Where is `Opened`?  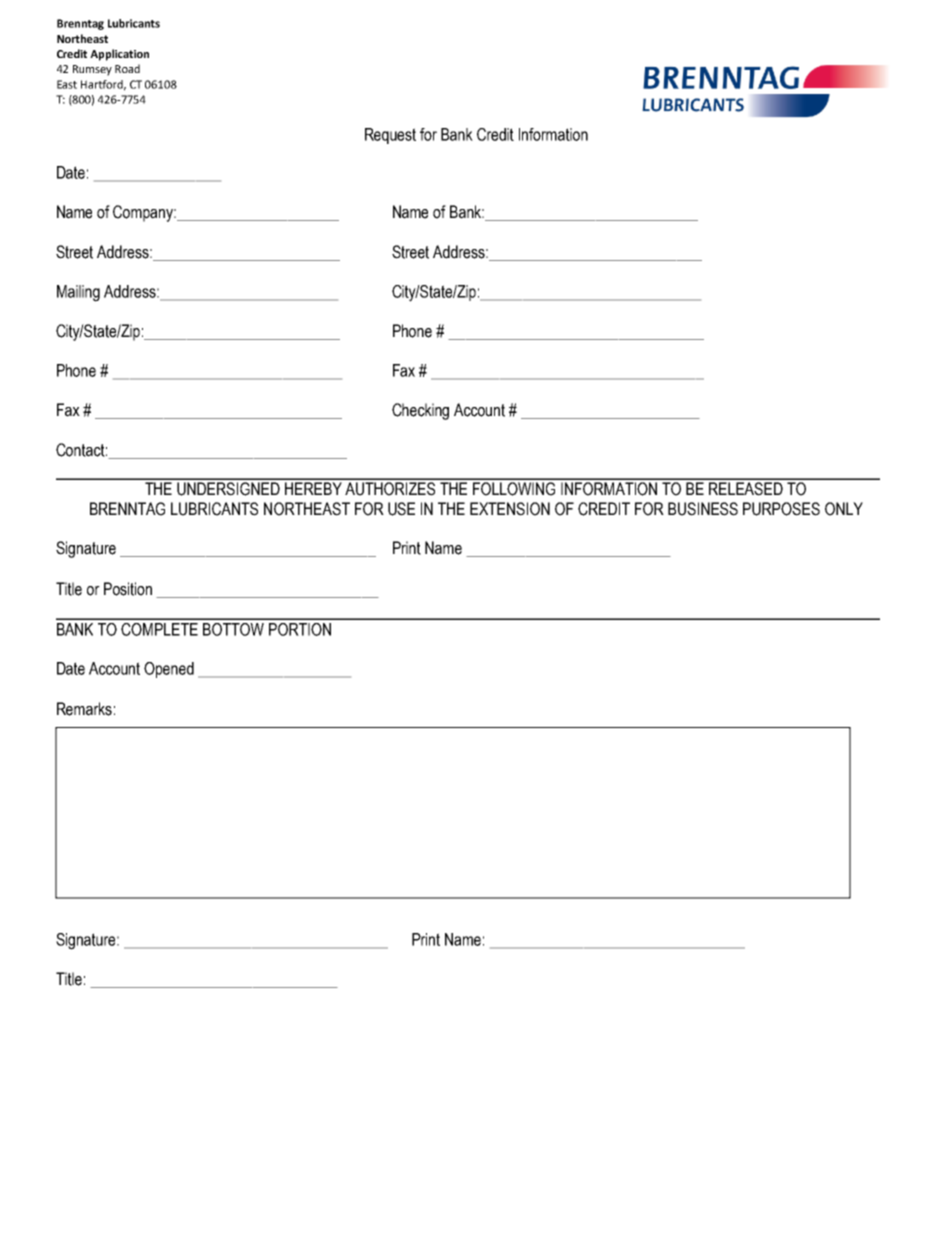
Opened is located at coordinates (169, 670).
